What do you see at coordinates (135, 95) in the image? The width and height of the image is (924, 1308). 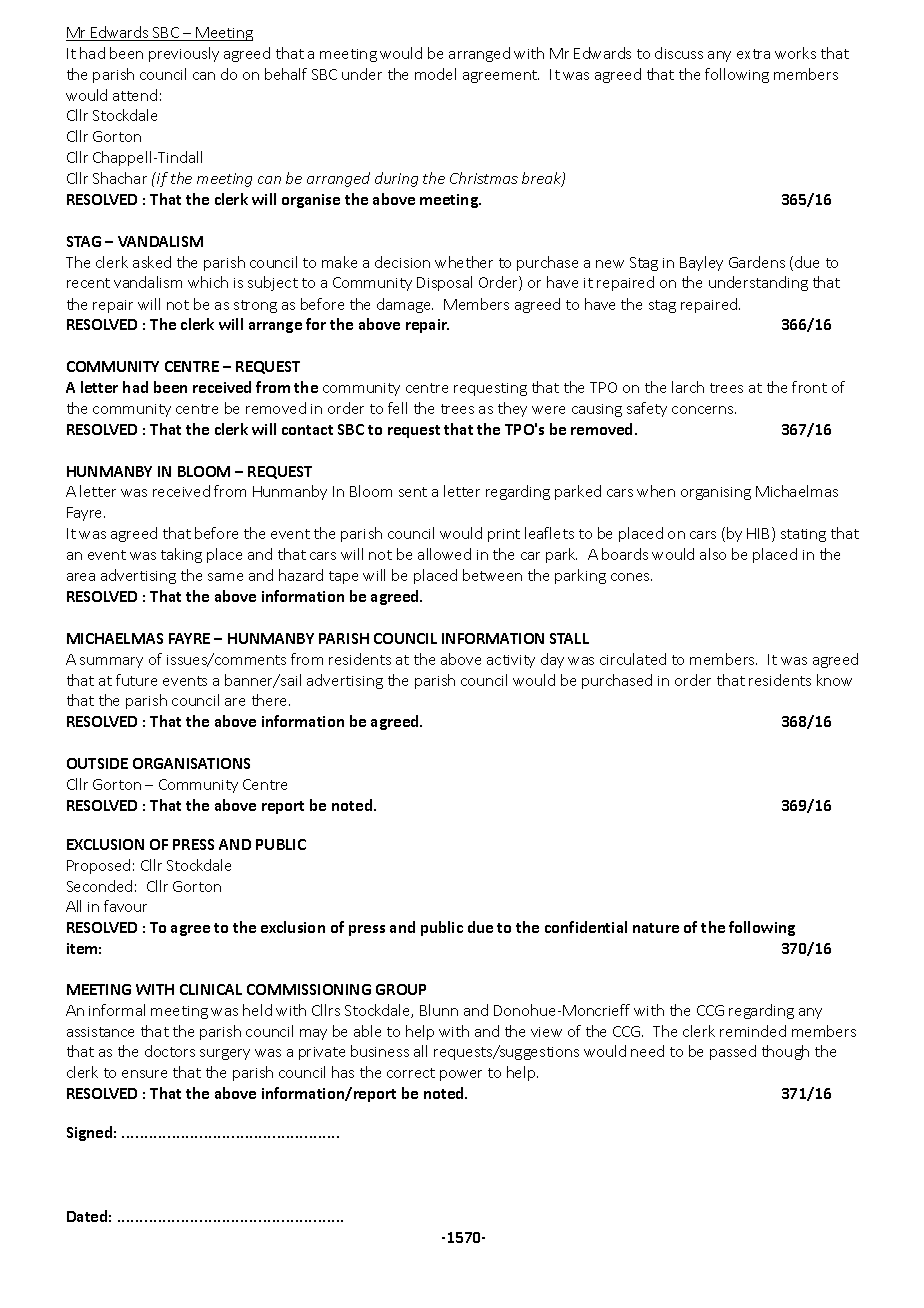 I see `attend` at bounding box center [135, 95].
